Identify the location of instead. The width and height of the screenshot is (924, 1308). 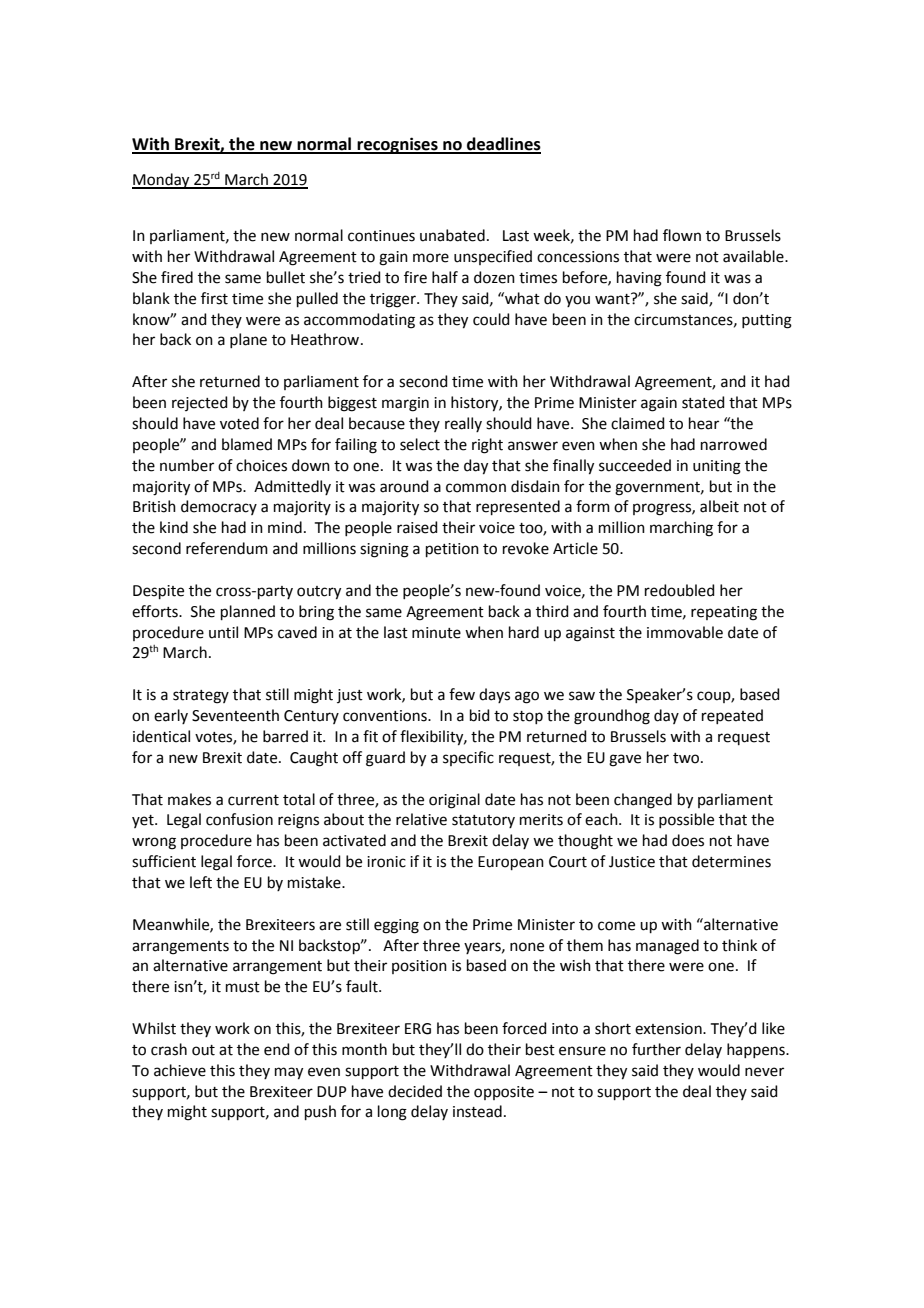
(477, 1111).
